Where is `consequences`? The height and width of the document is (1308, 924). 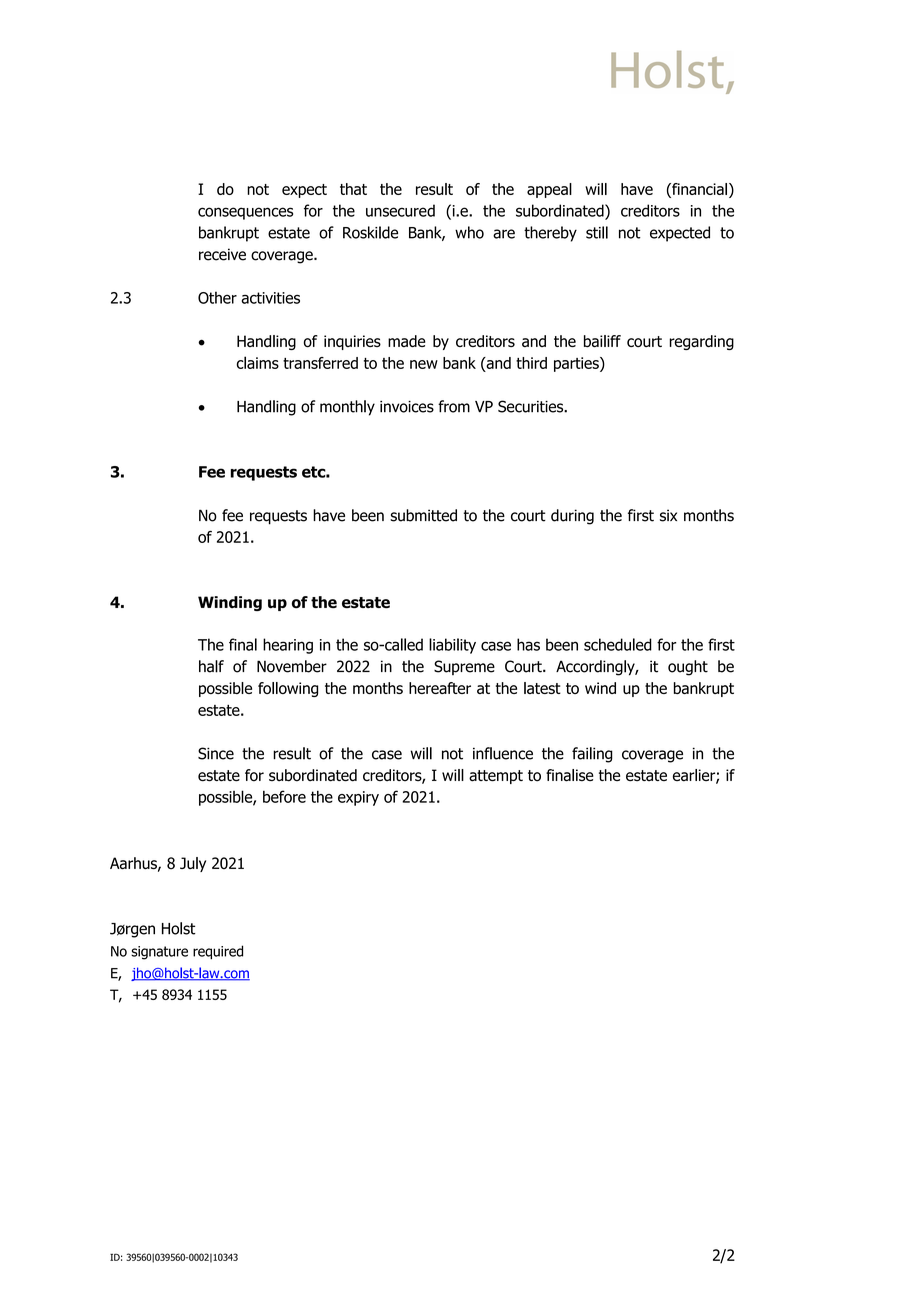 consequences is located at coordinates (245, 213).
